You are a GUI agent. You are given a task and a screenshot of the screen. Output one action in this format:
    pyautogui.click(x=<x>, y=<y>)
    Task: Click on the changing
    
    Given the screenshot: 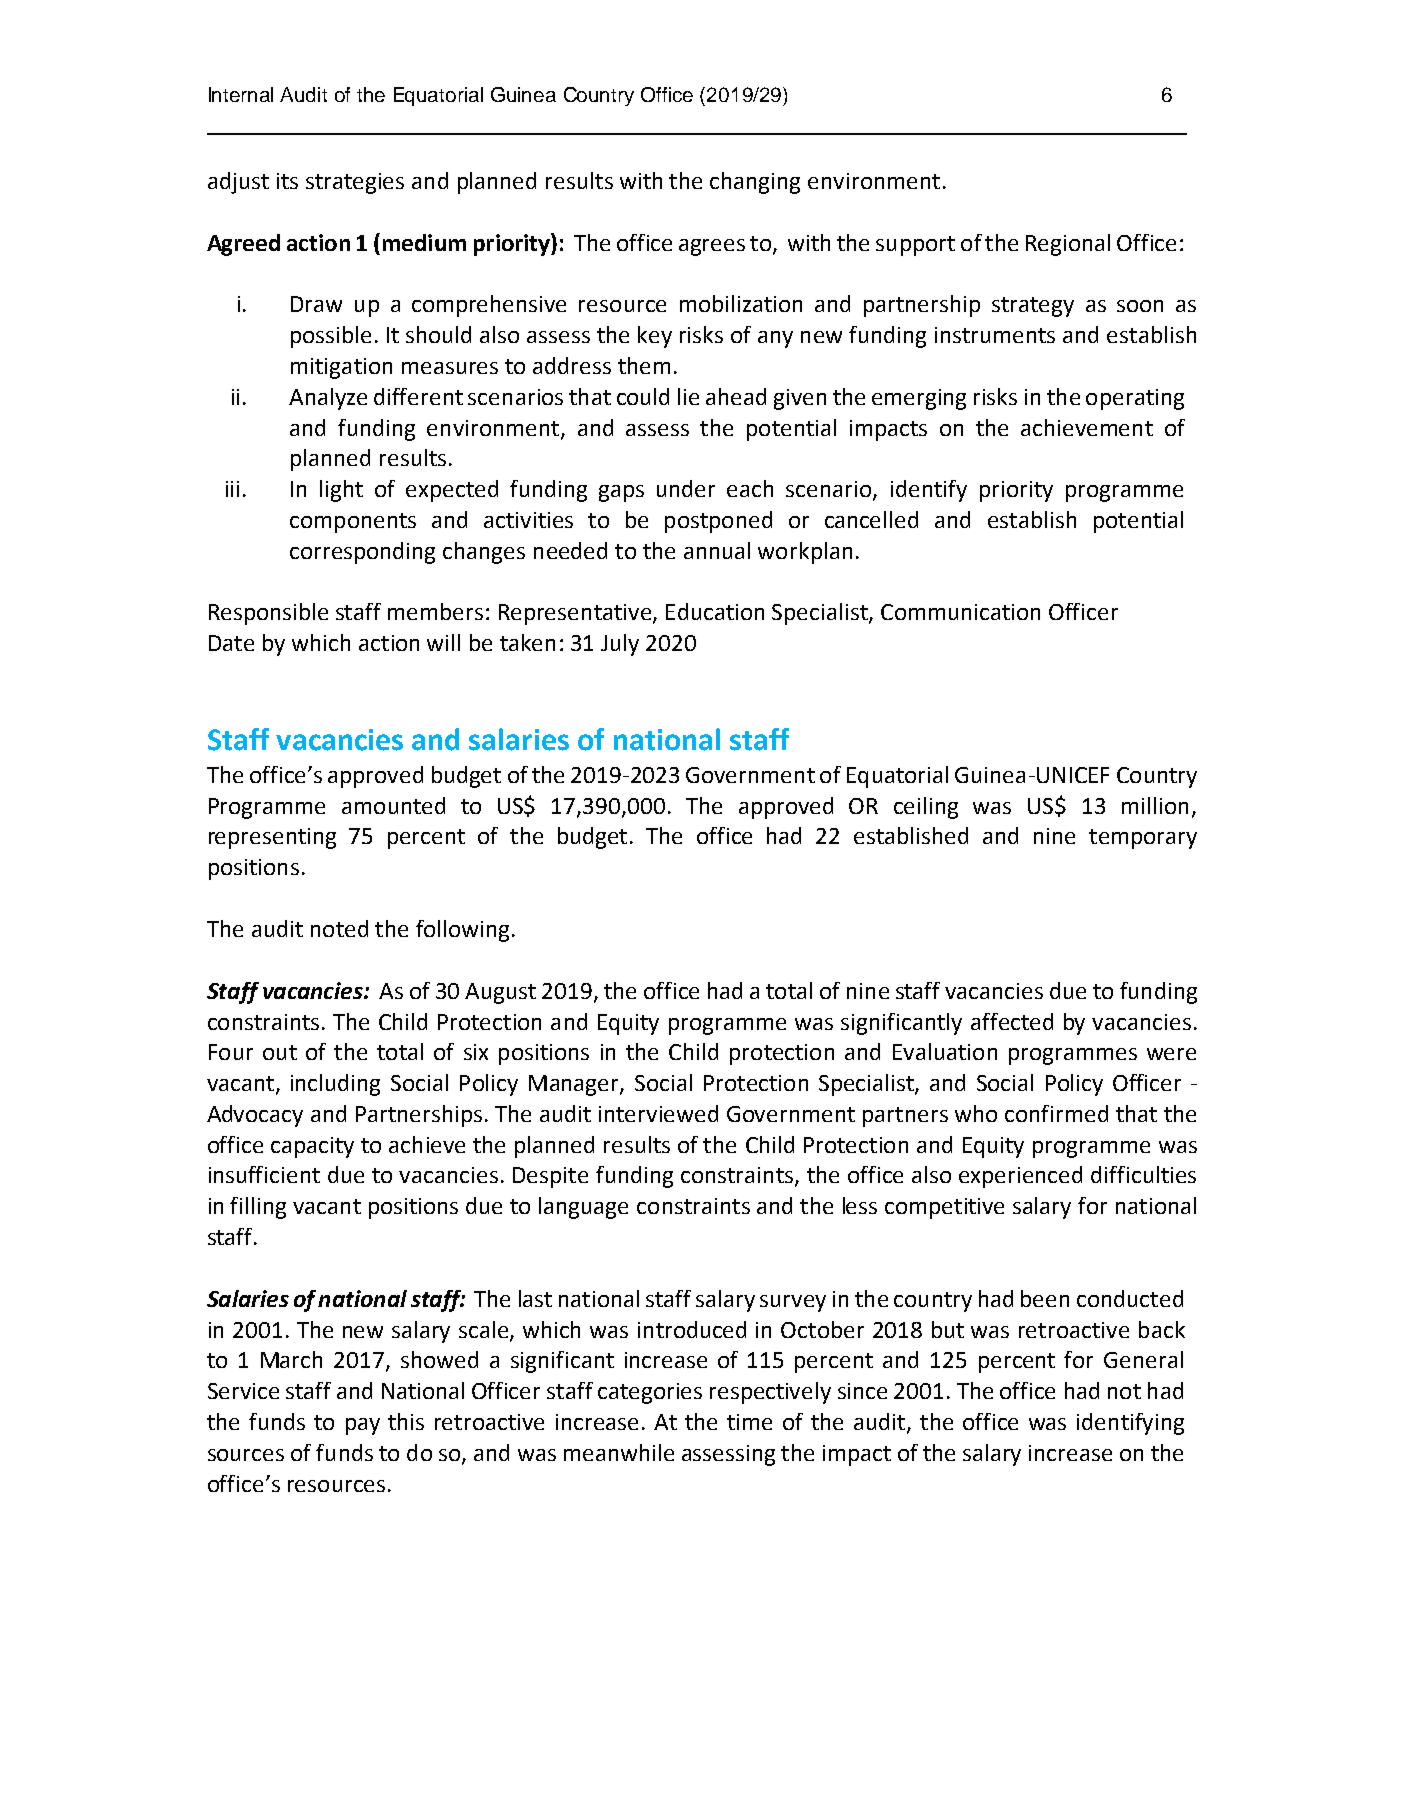 What is the action you would take?
    pyautogui.click(x=755, y=183)
